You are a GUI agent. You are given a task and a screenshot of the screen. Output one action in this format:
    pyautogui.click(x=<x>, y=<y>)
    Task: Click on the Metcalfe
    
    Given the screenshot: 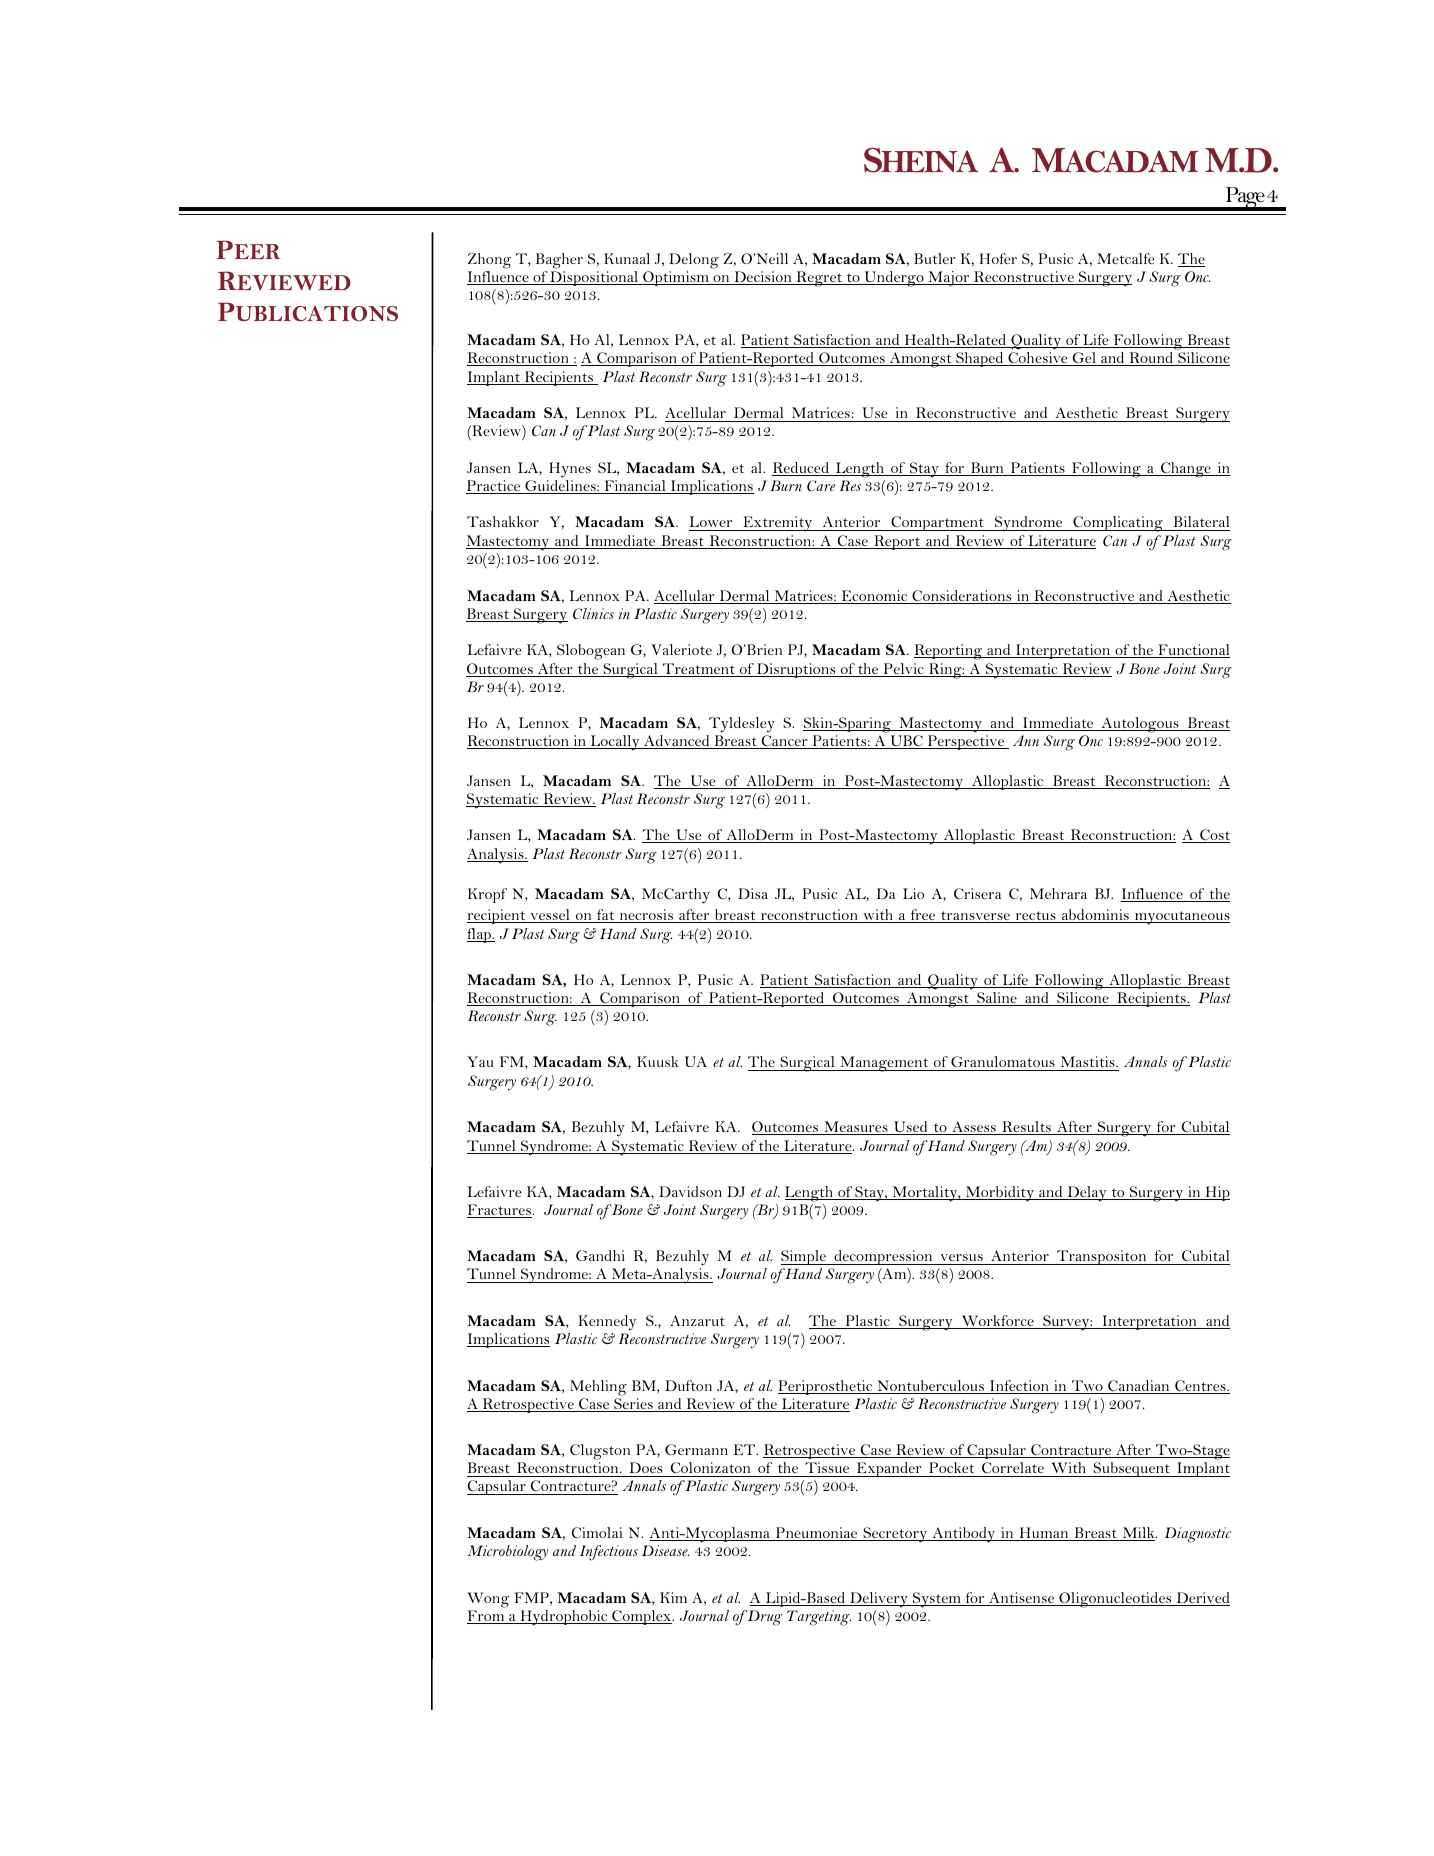 What is the action you would take?
    pyautogui.click(x=1126, y=258)
